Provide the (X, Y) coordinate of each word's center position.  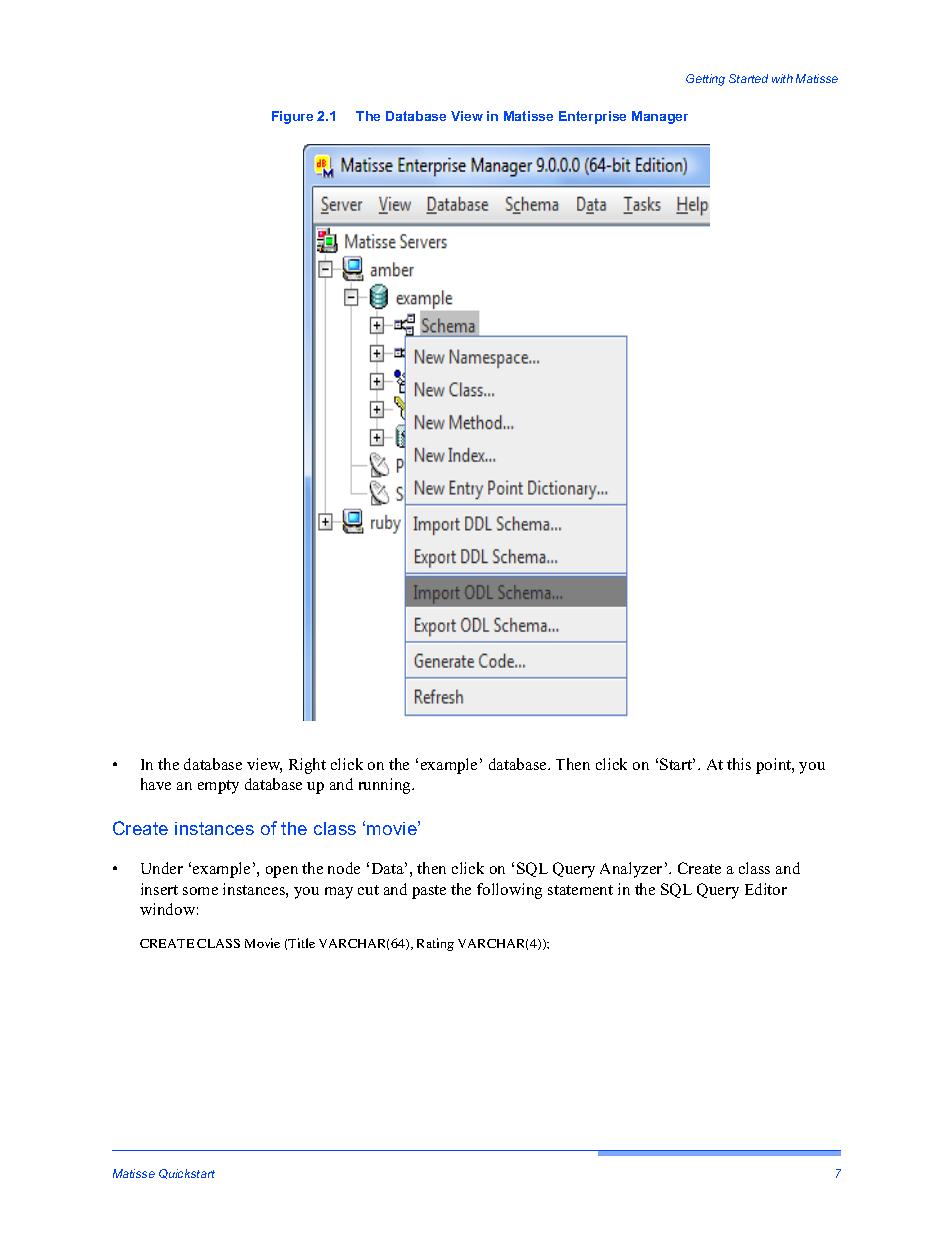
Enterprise (592, 117)
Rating (435, 944)
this (739, 764)
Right (307, 766)
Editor (766, 889)
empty (218, 787)
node (344, 868)
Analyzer (631, 870)
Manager (660, 117)
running (386, 786)
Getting (705, 80)
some (200, 891)
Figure (292, 117)
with (782, 78)
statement (580, 890)
